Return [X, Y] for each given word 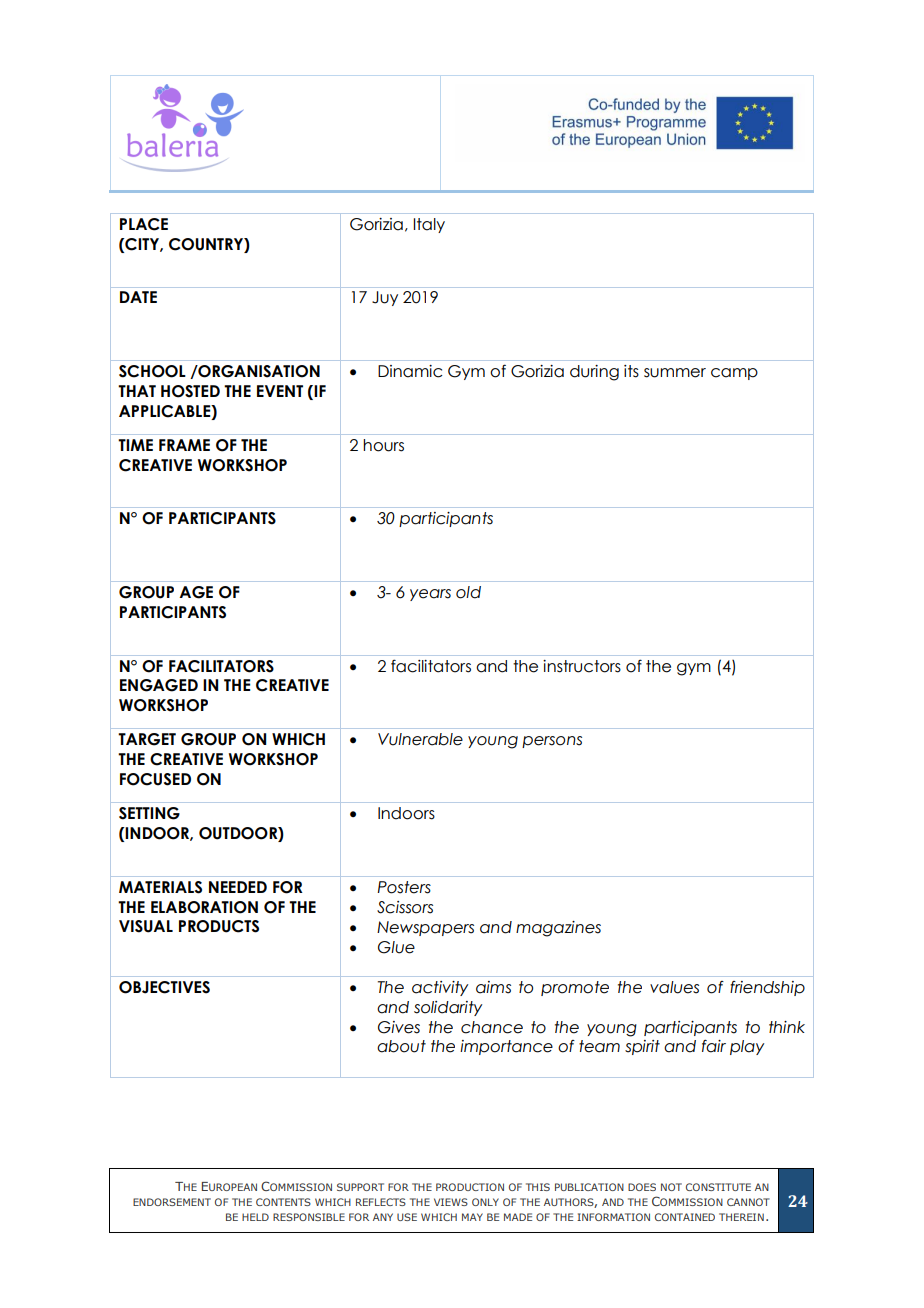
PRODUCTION [470, 1187]
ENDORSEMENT [172, 1202]
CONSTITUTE [718, 1187]
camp [734, 374]
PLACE [144, 224]
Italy [429, 225]
